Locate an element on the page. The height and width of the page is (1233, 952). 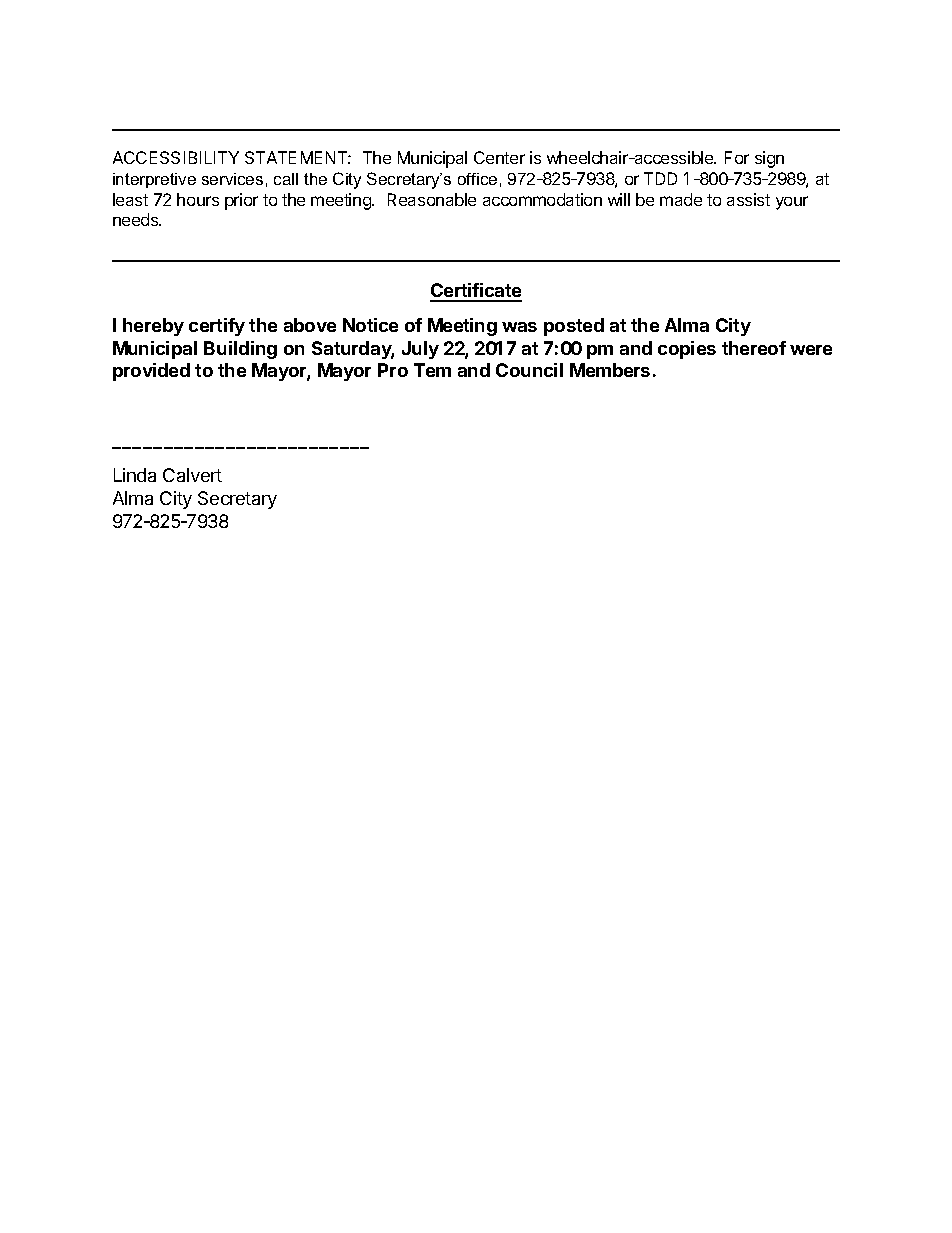
Council is located at coordinates (529, 370).
